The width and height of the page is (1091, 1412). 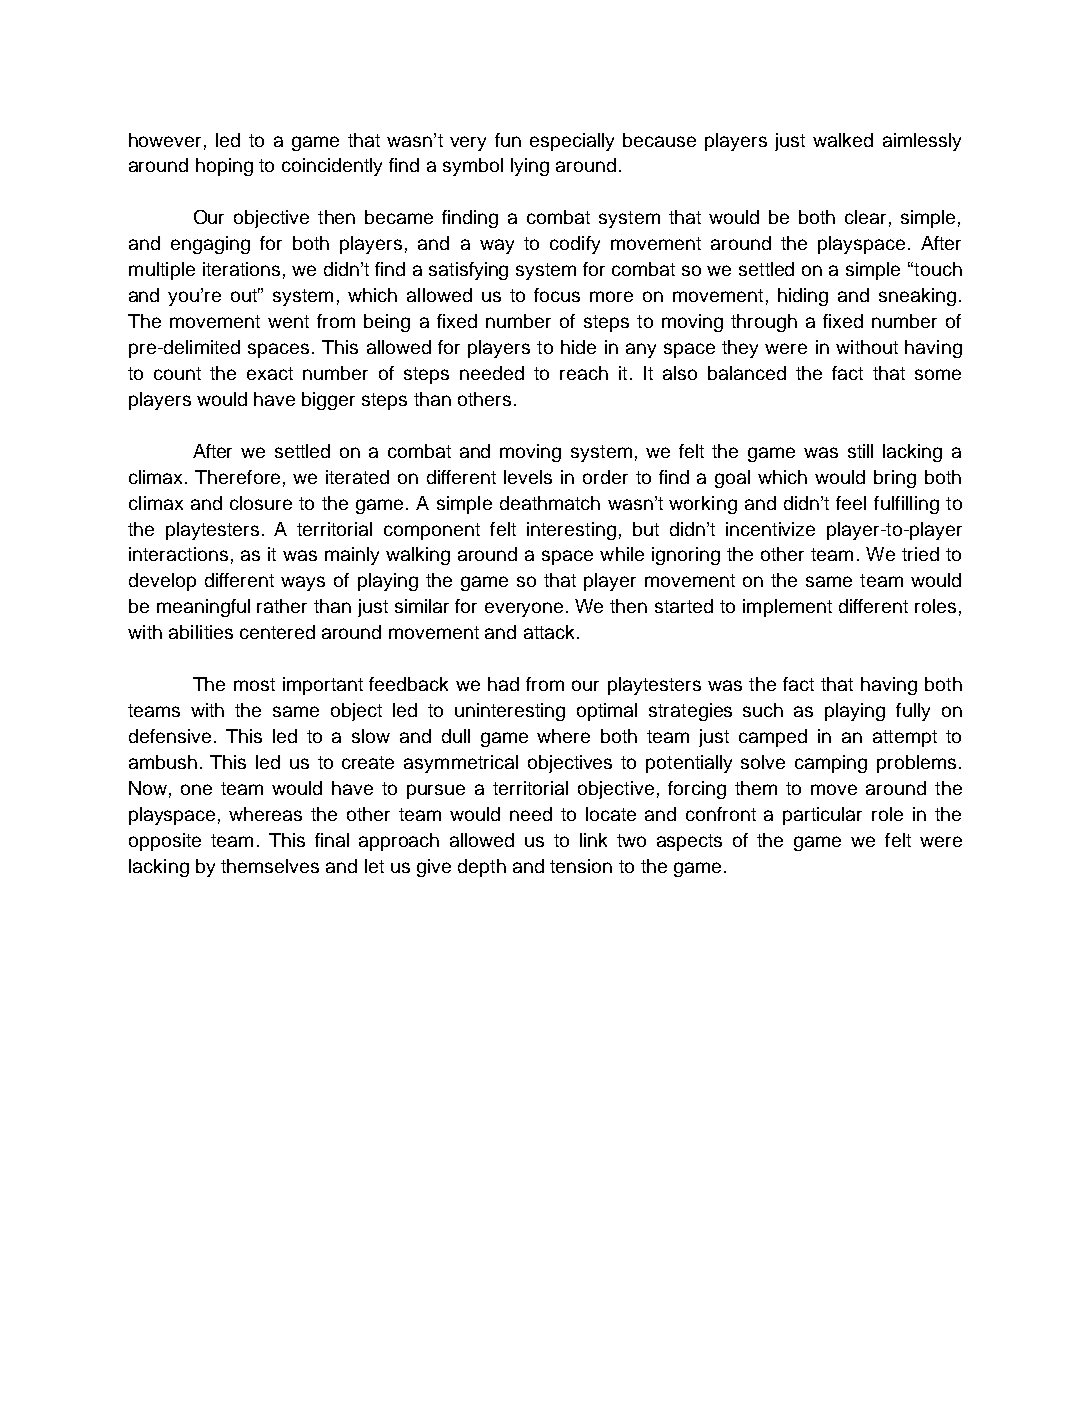 What do you see at coordinates (270, 373) in the page?
I see `exact` at bounding box center [270, 373].
